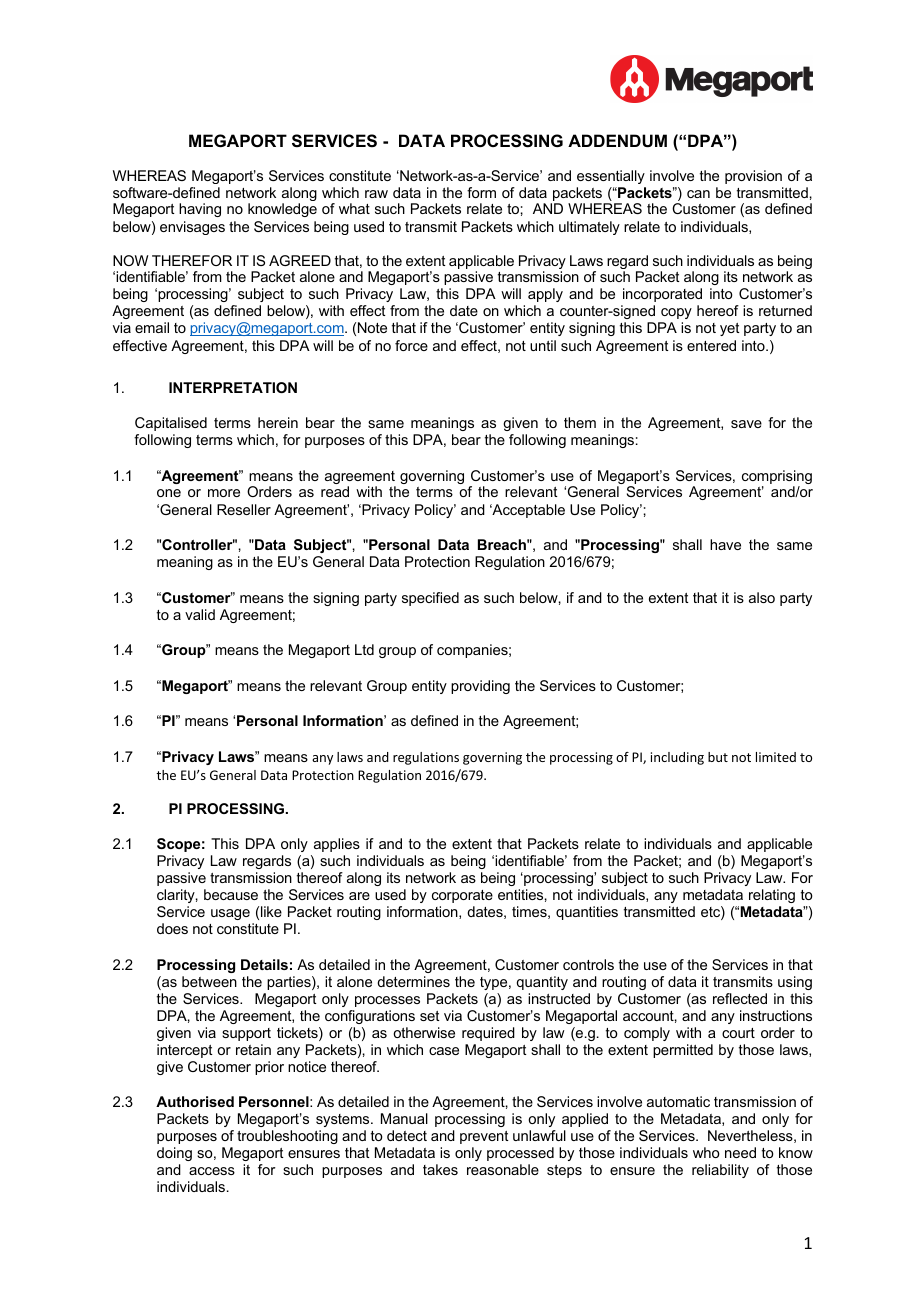  Describe the element at coordinates (480, 687) in the page. I see `providing` at that location.
